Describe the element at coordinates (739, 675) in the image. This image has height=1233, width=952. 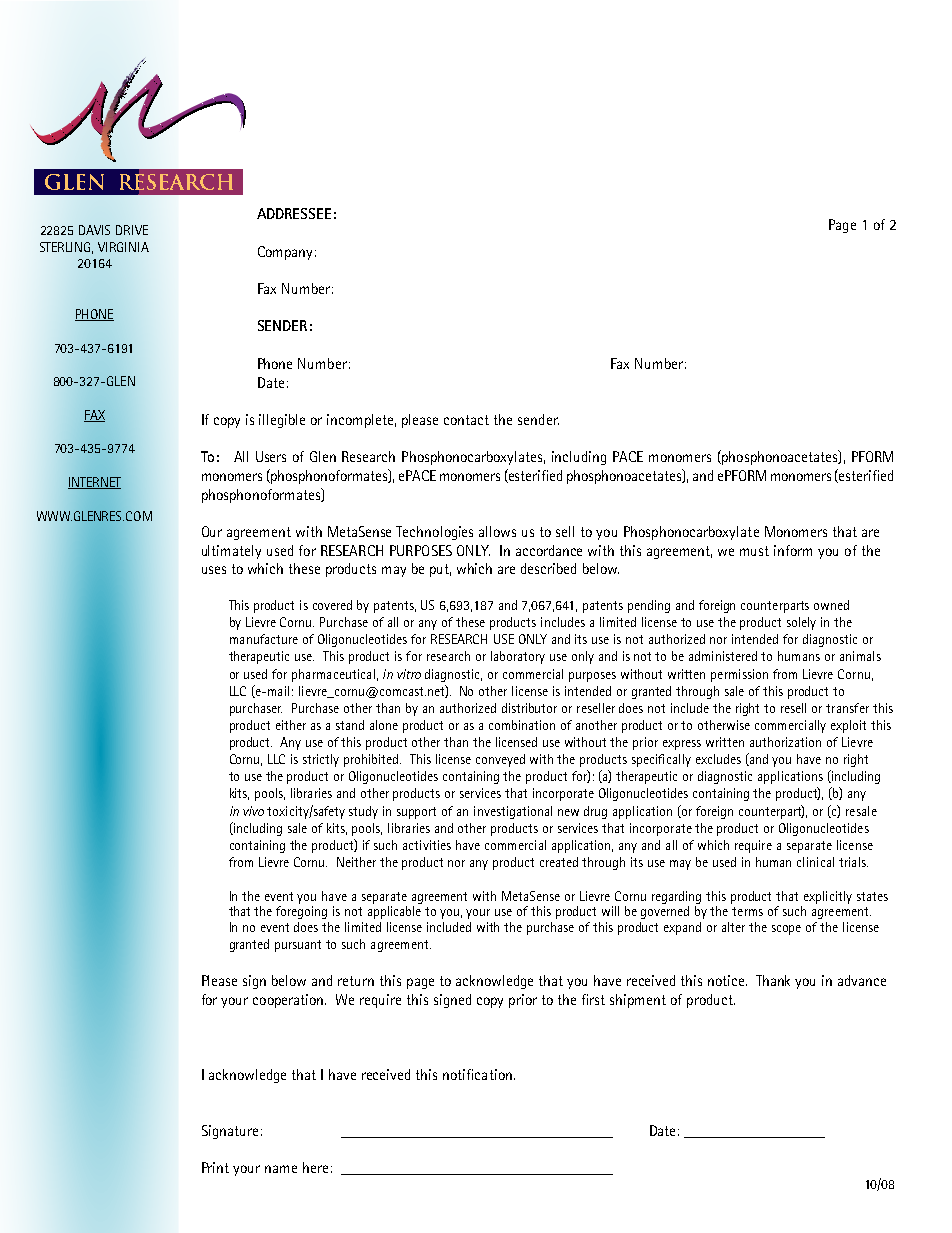
I see `permission` at that location.
